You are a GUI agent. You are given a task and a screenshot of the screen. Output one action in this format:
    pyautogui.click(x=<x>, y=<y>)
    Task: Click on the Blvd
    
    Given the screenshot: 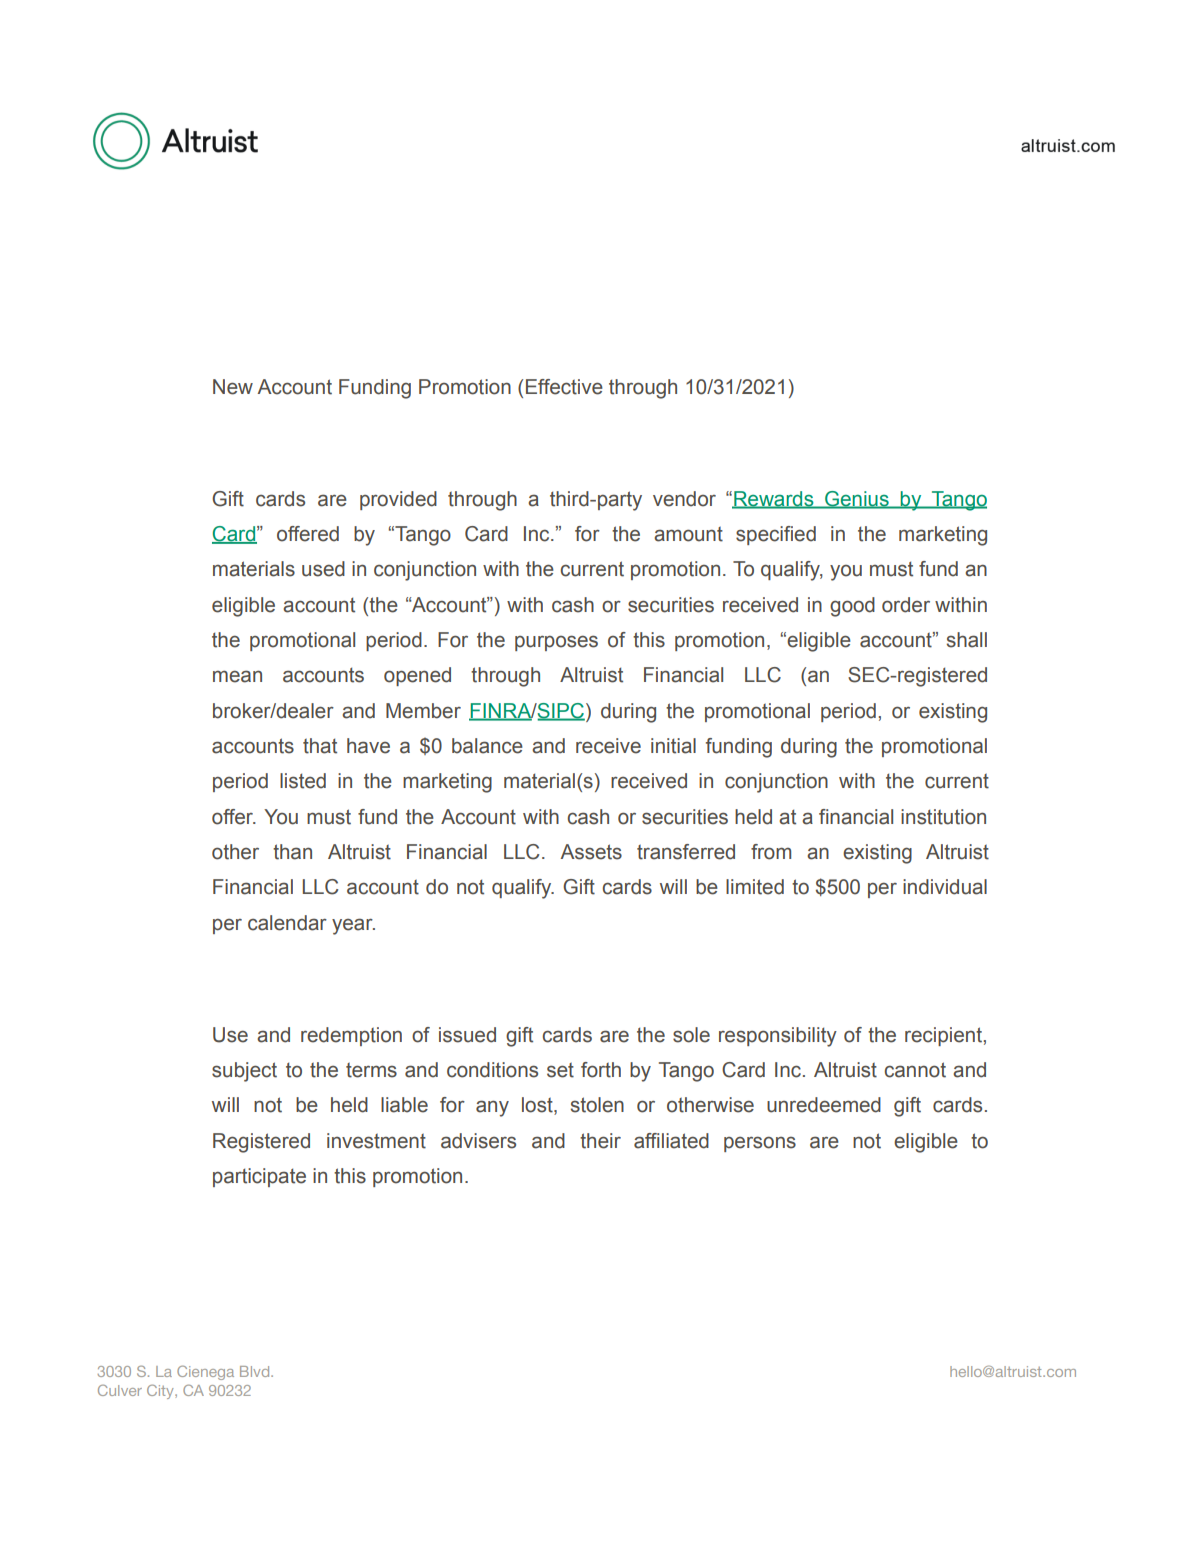 What is the action you would take?
    pyautogui.click(x=256, y=1371)
